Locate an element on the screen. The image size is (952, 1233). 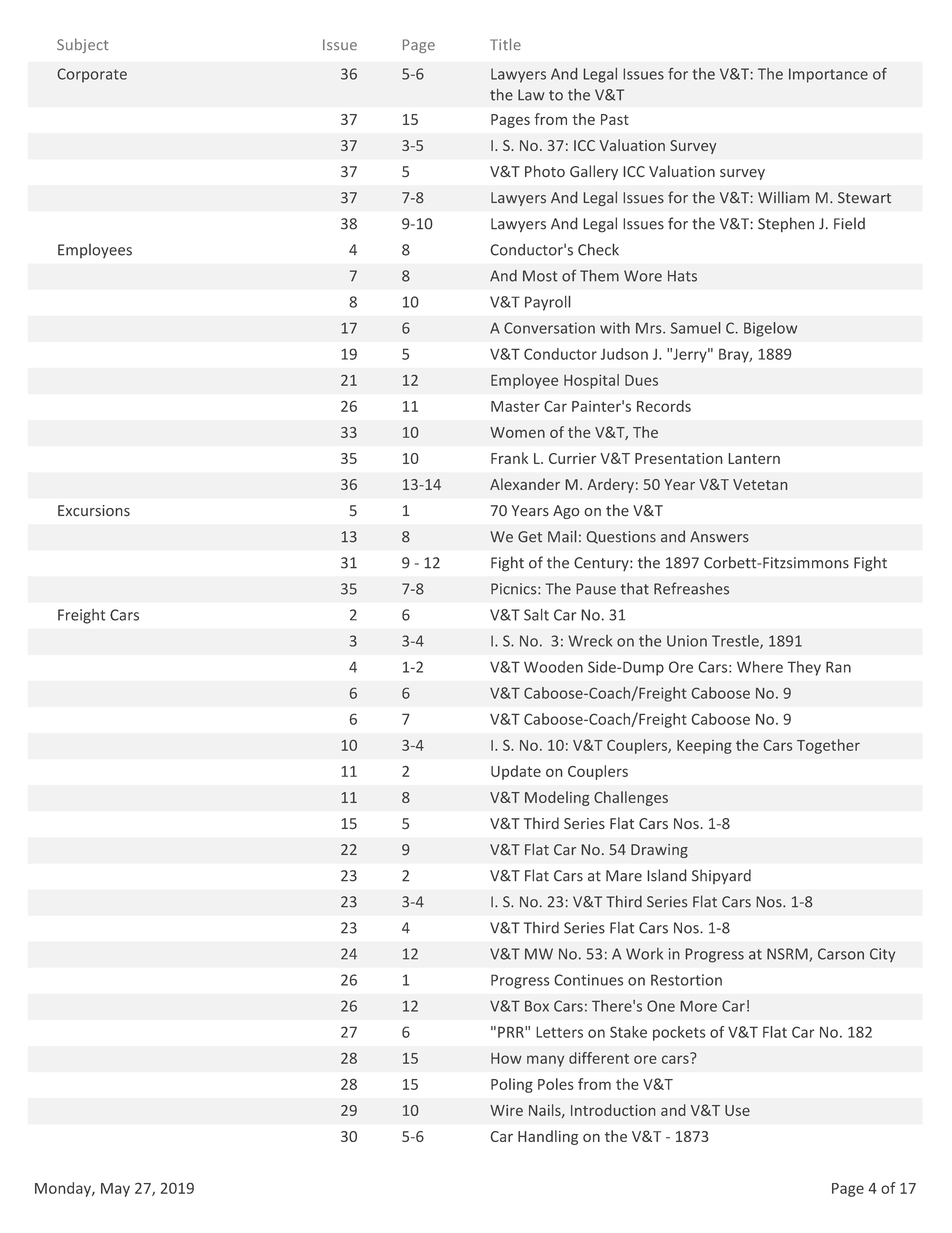
Importance is located at coordinates (828, 75).
